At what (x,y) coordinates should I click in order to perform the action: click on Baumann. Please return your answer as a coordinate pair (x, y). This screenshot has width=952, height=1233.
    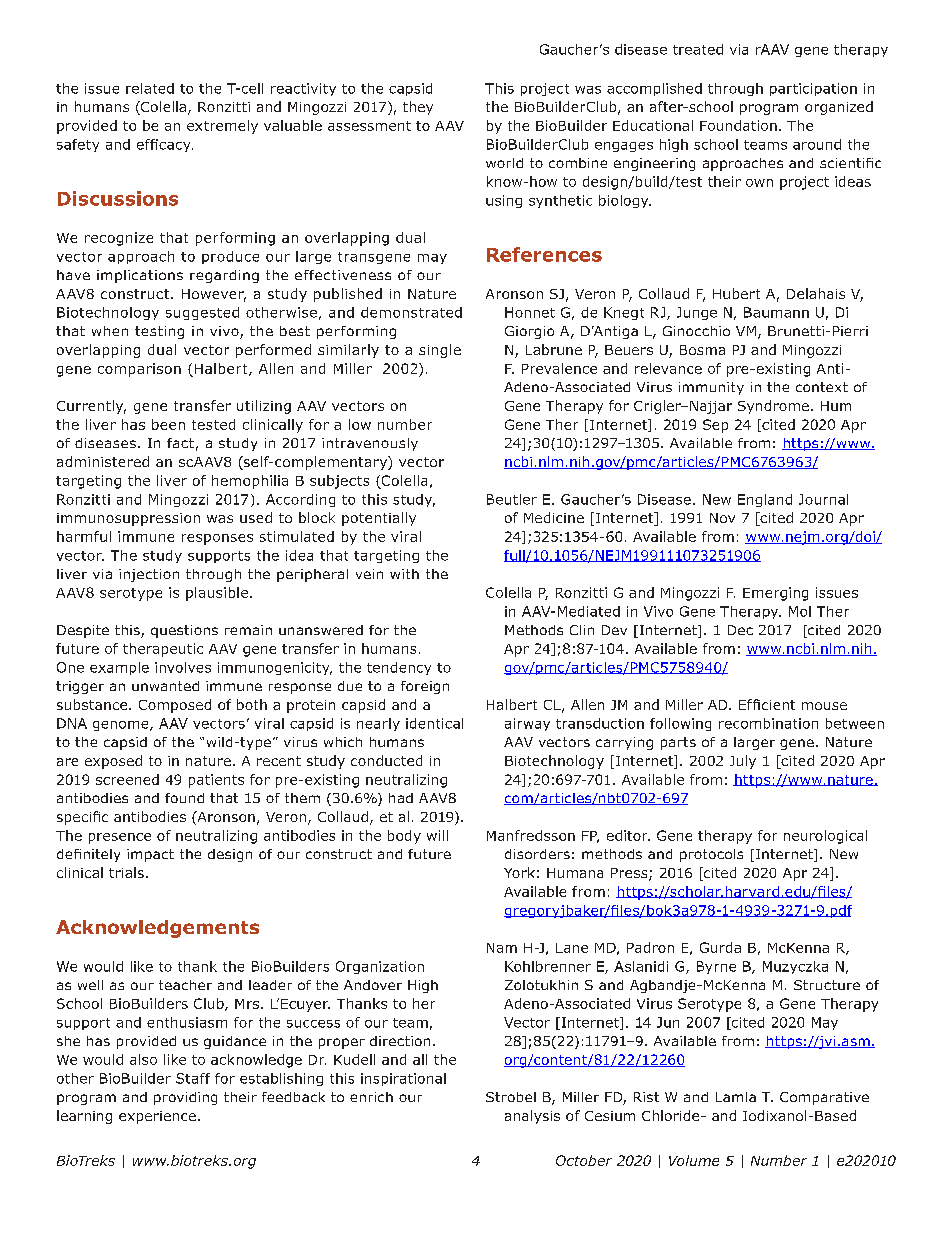
    Looking at the image, I should click on (776, 312).
